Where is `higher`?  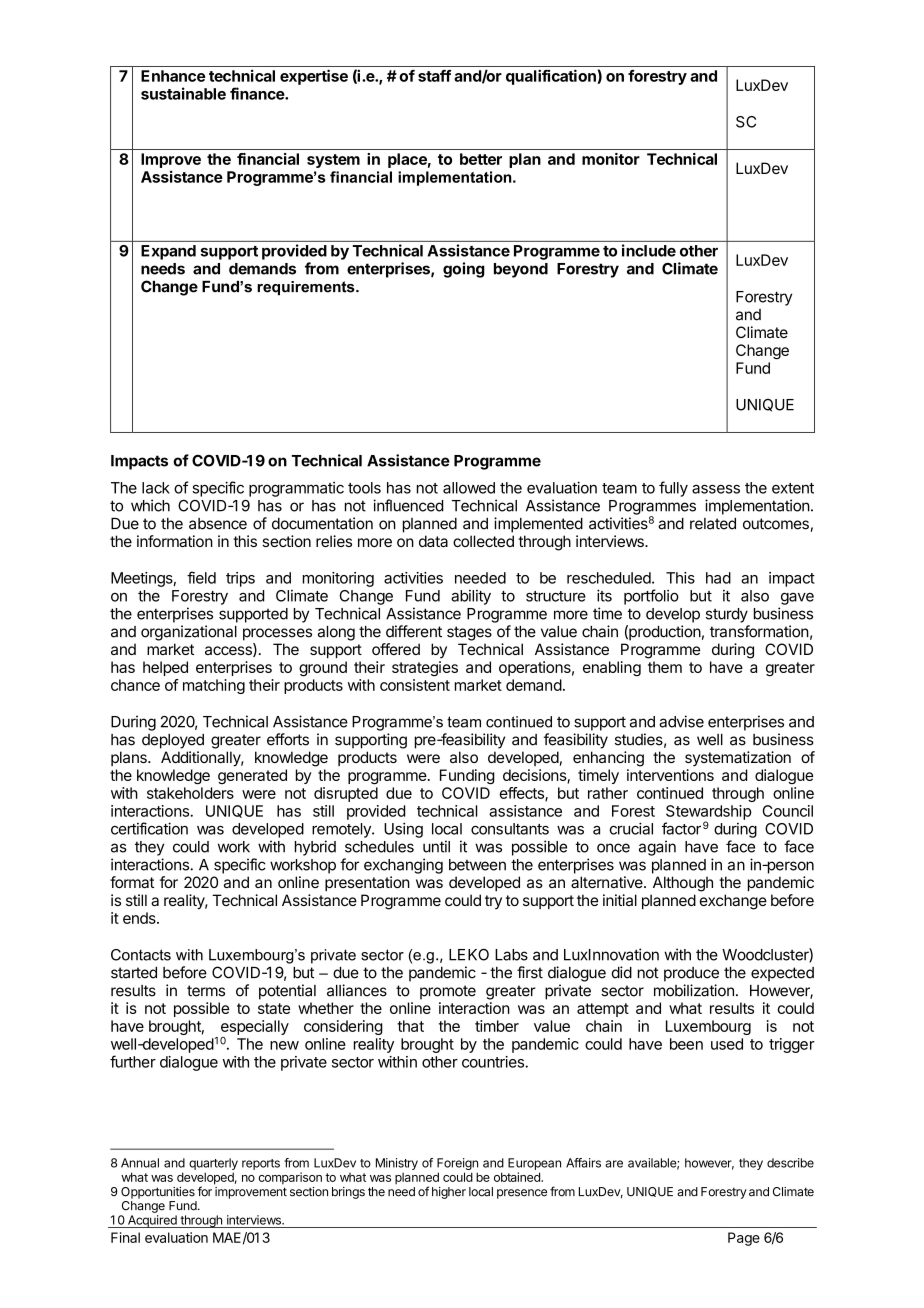 higher is located at coordinates (449, 1193).
